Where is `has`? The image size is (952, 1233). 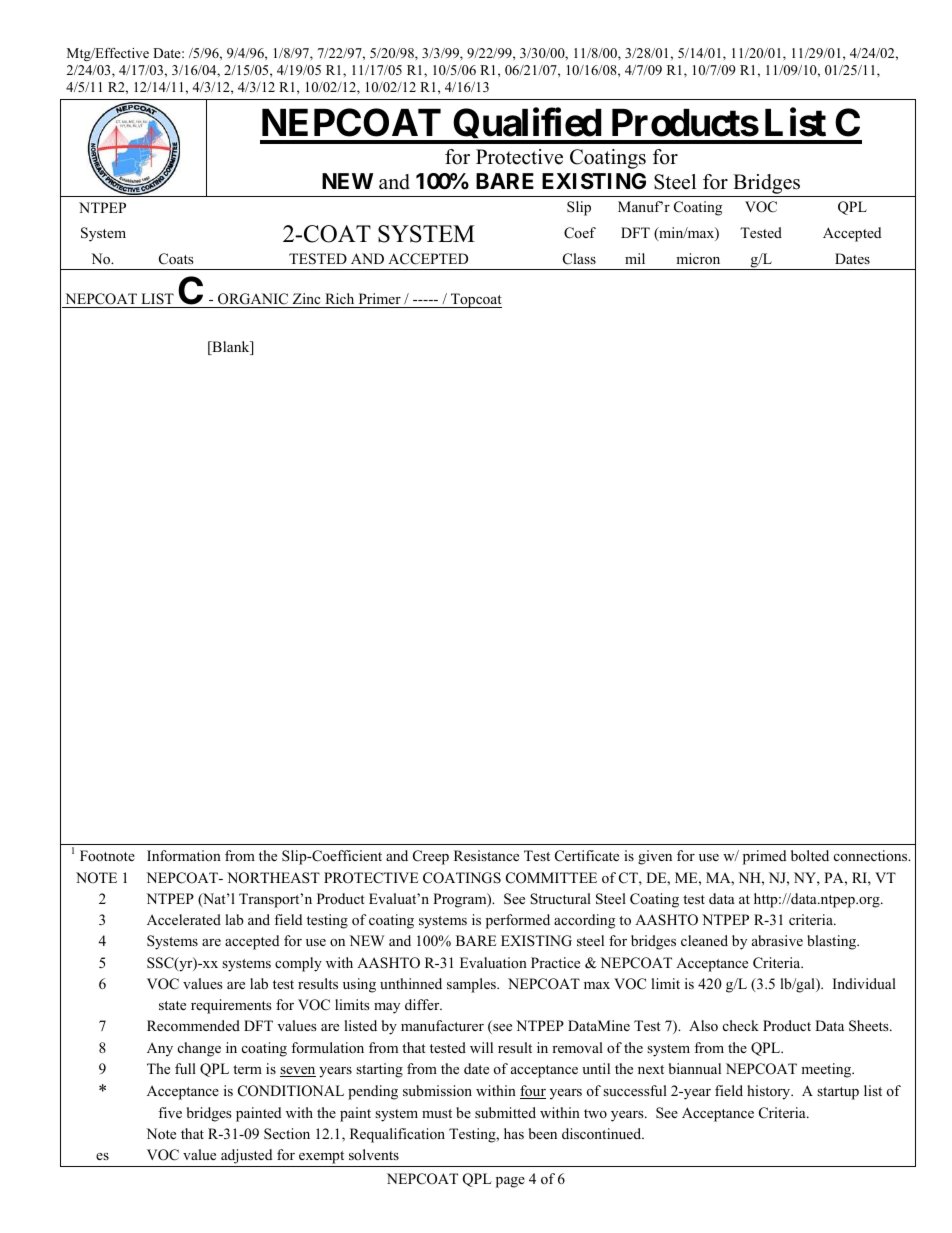 has is located at coordinates (514, 1133).
